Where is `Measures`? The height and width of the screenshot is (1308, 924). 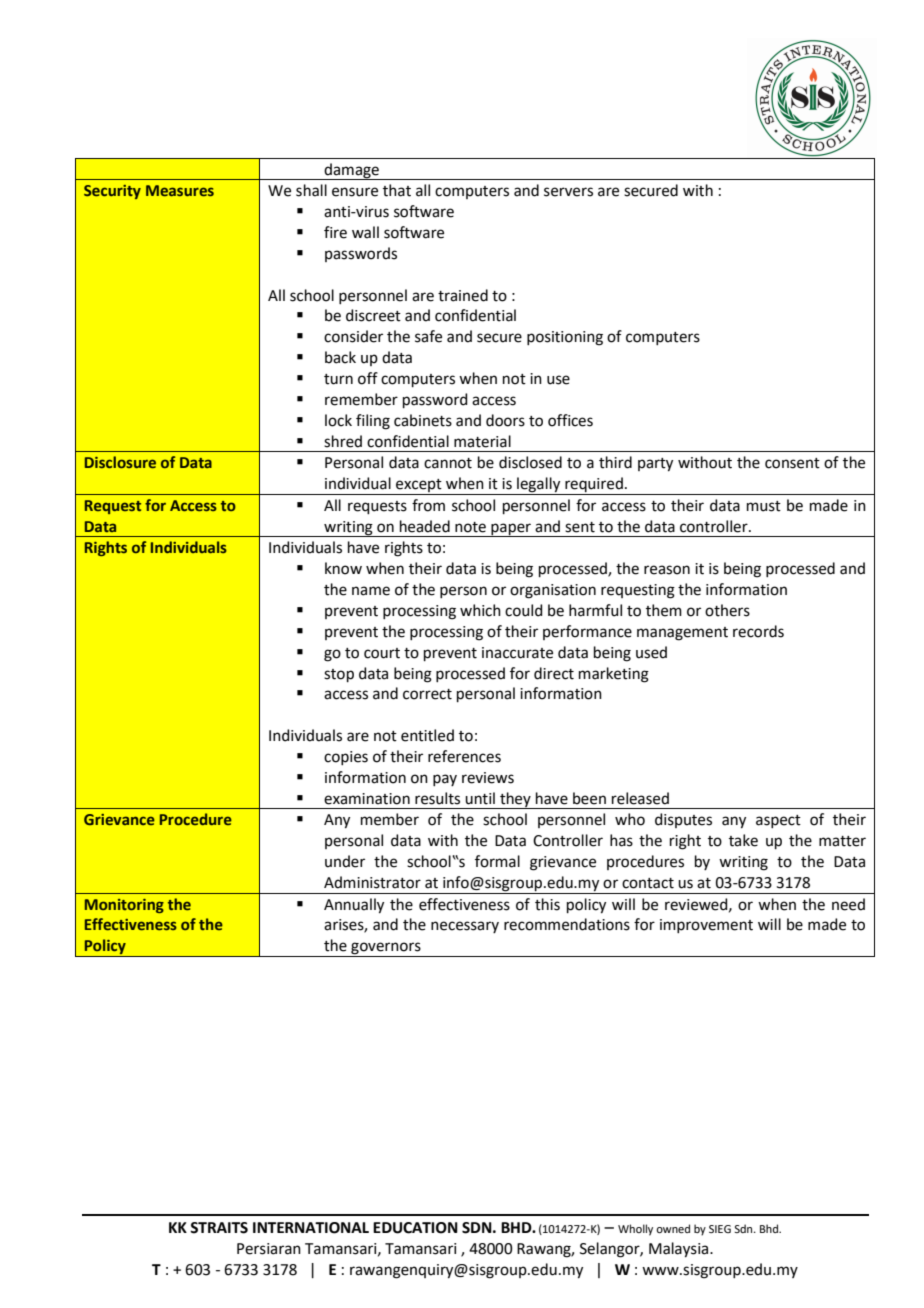
Measures is located at coordinates (180, 190).
